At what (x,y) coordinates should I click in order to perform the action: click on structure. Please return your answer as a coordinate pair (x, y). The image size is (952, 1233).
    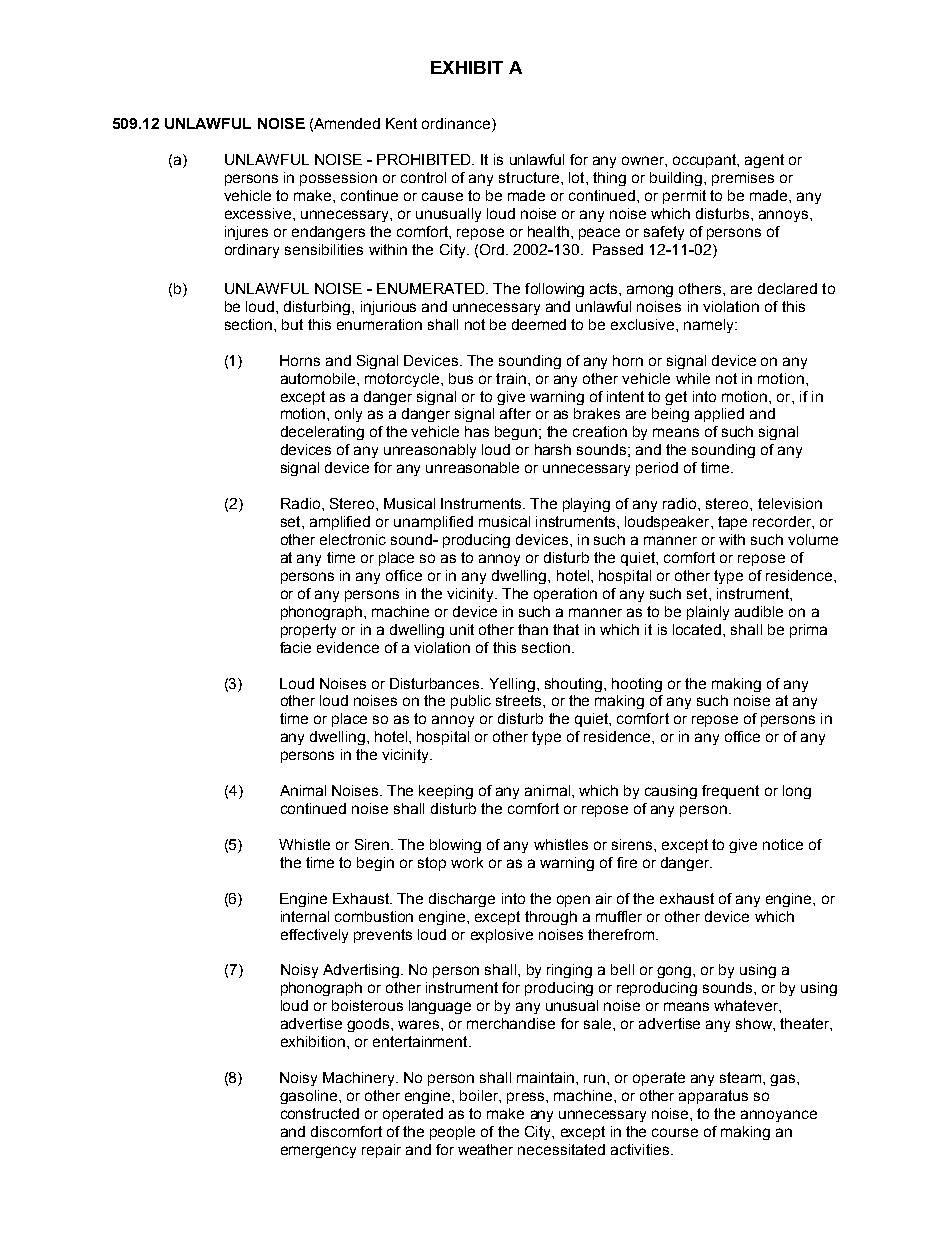
    Looking at the image, I should click on (529, 177).
